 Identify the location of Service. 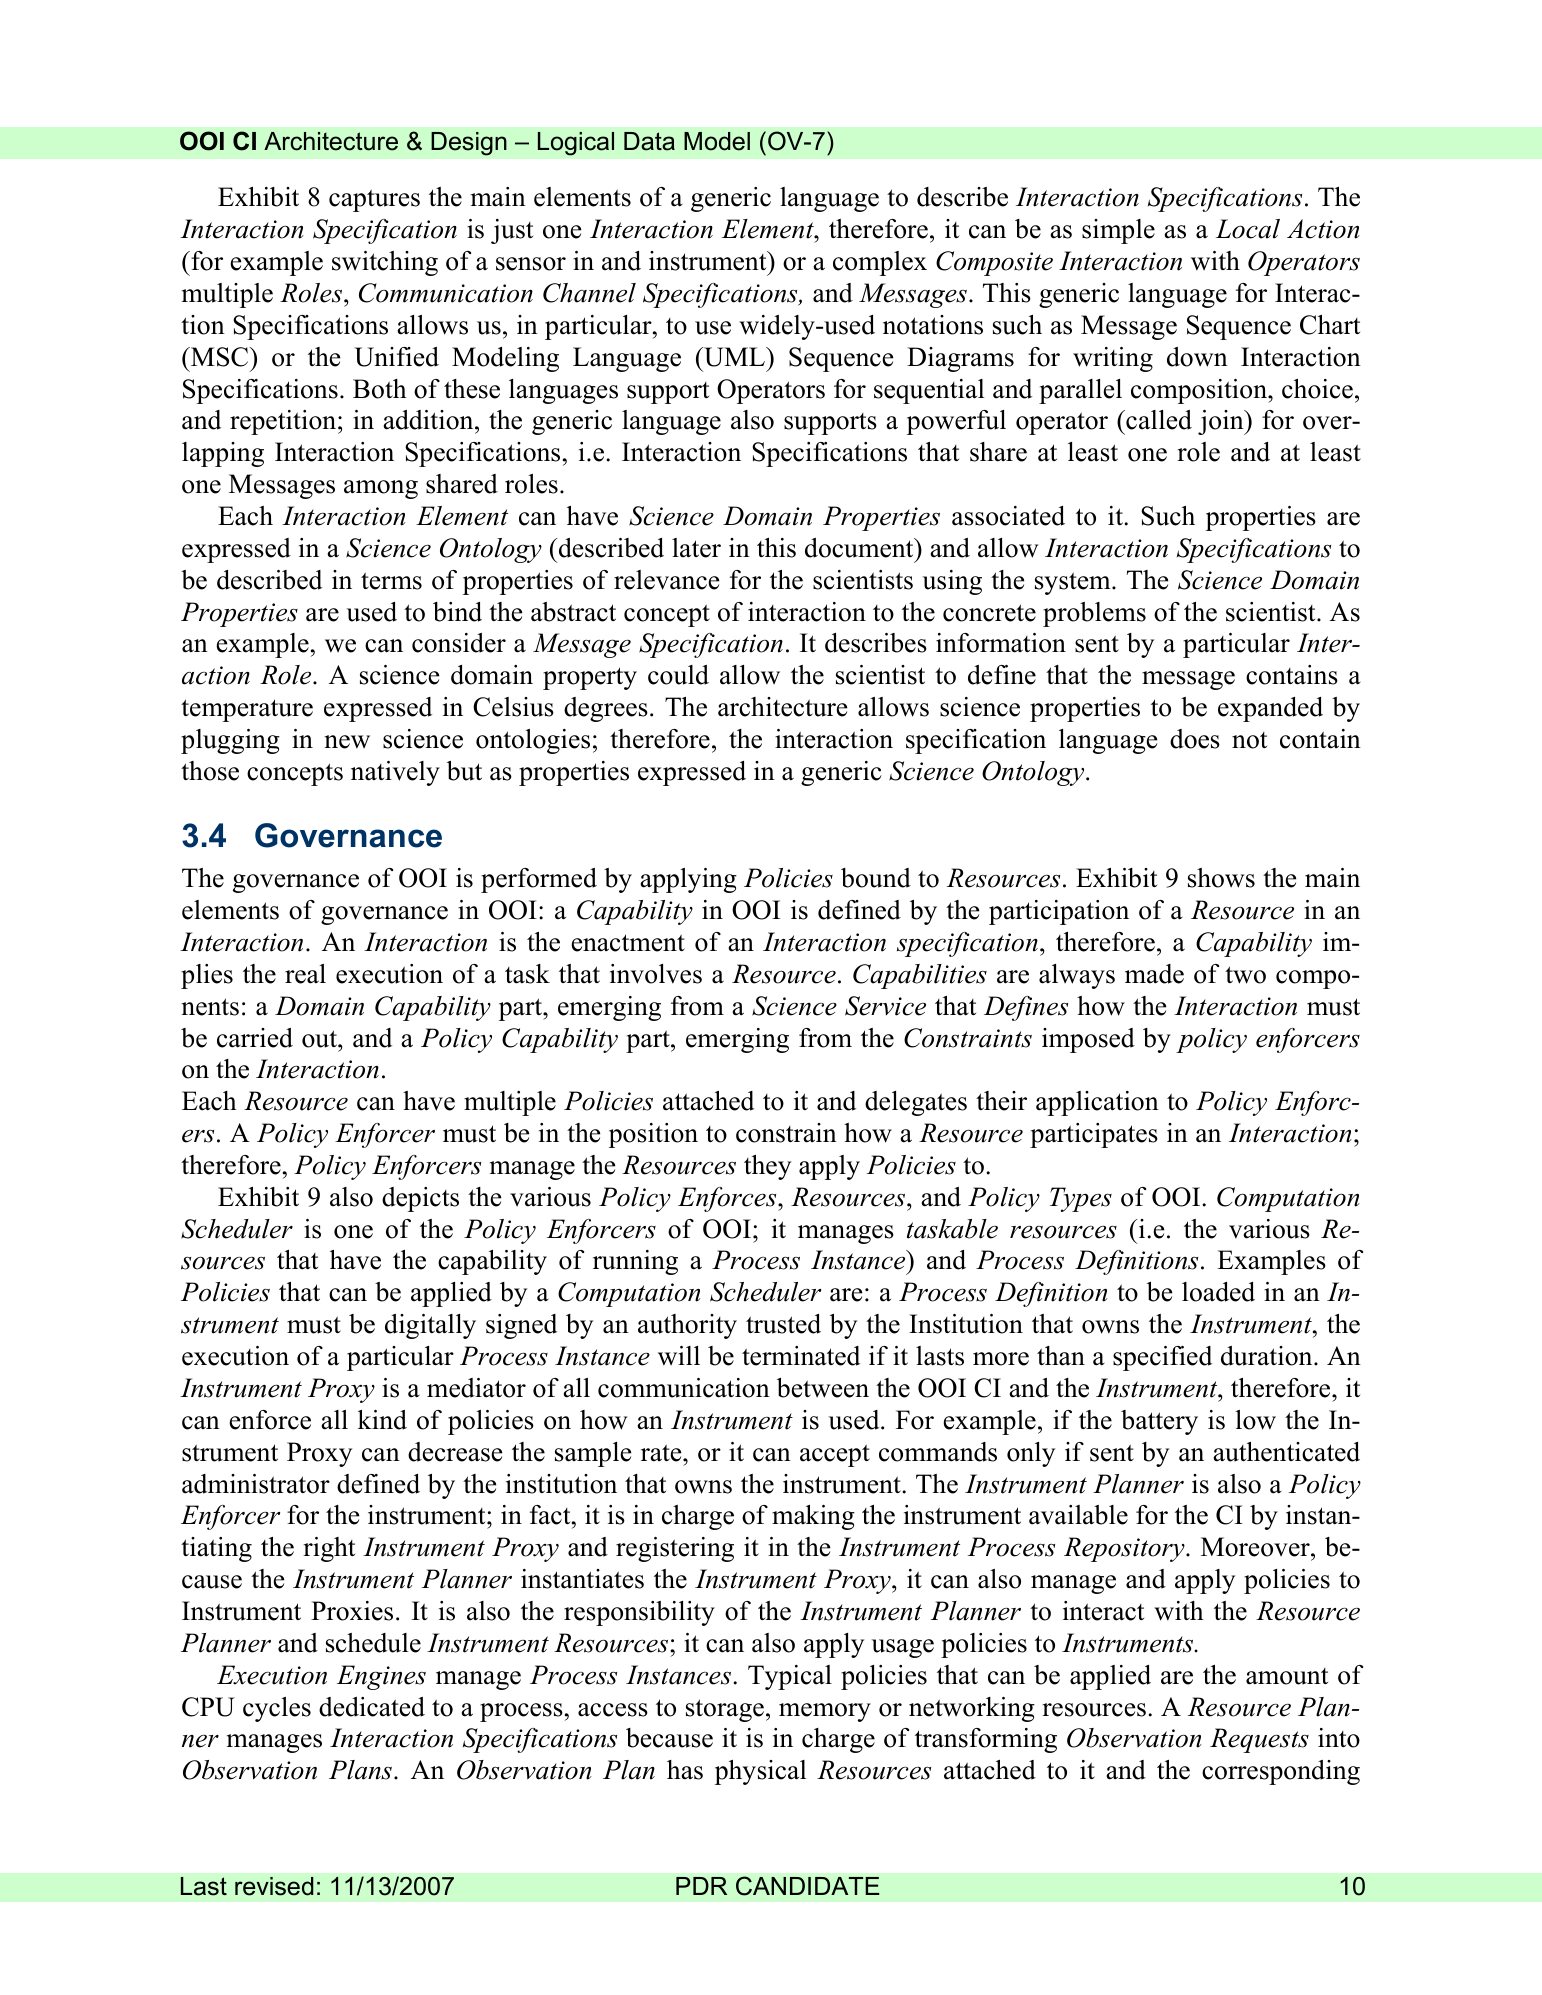
(885, 1006).
